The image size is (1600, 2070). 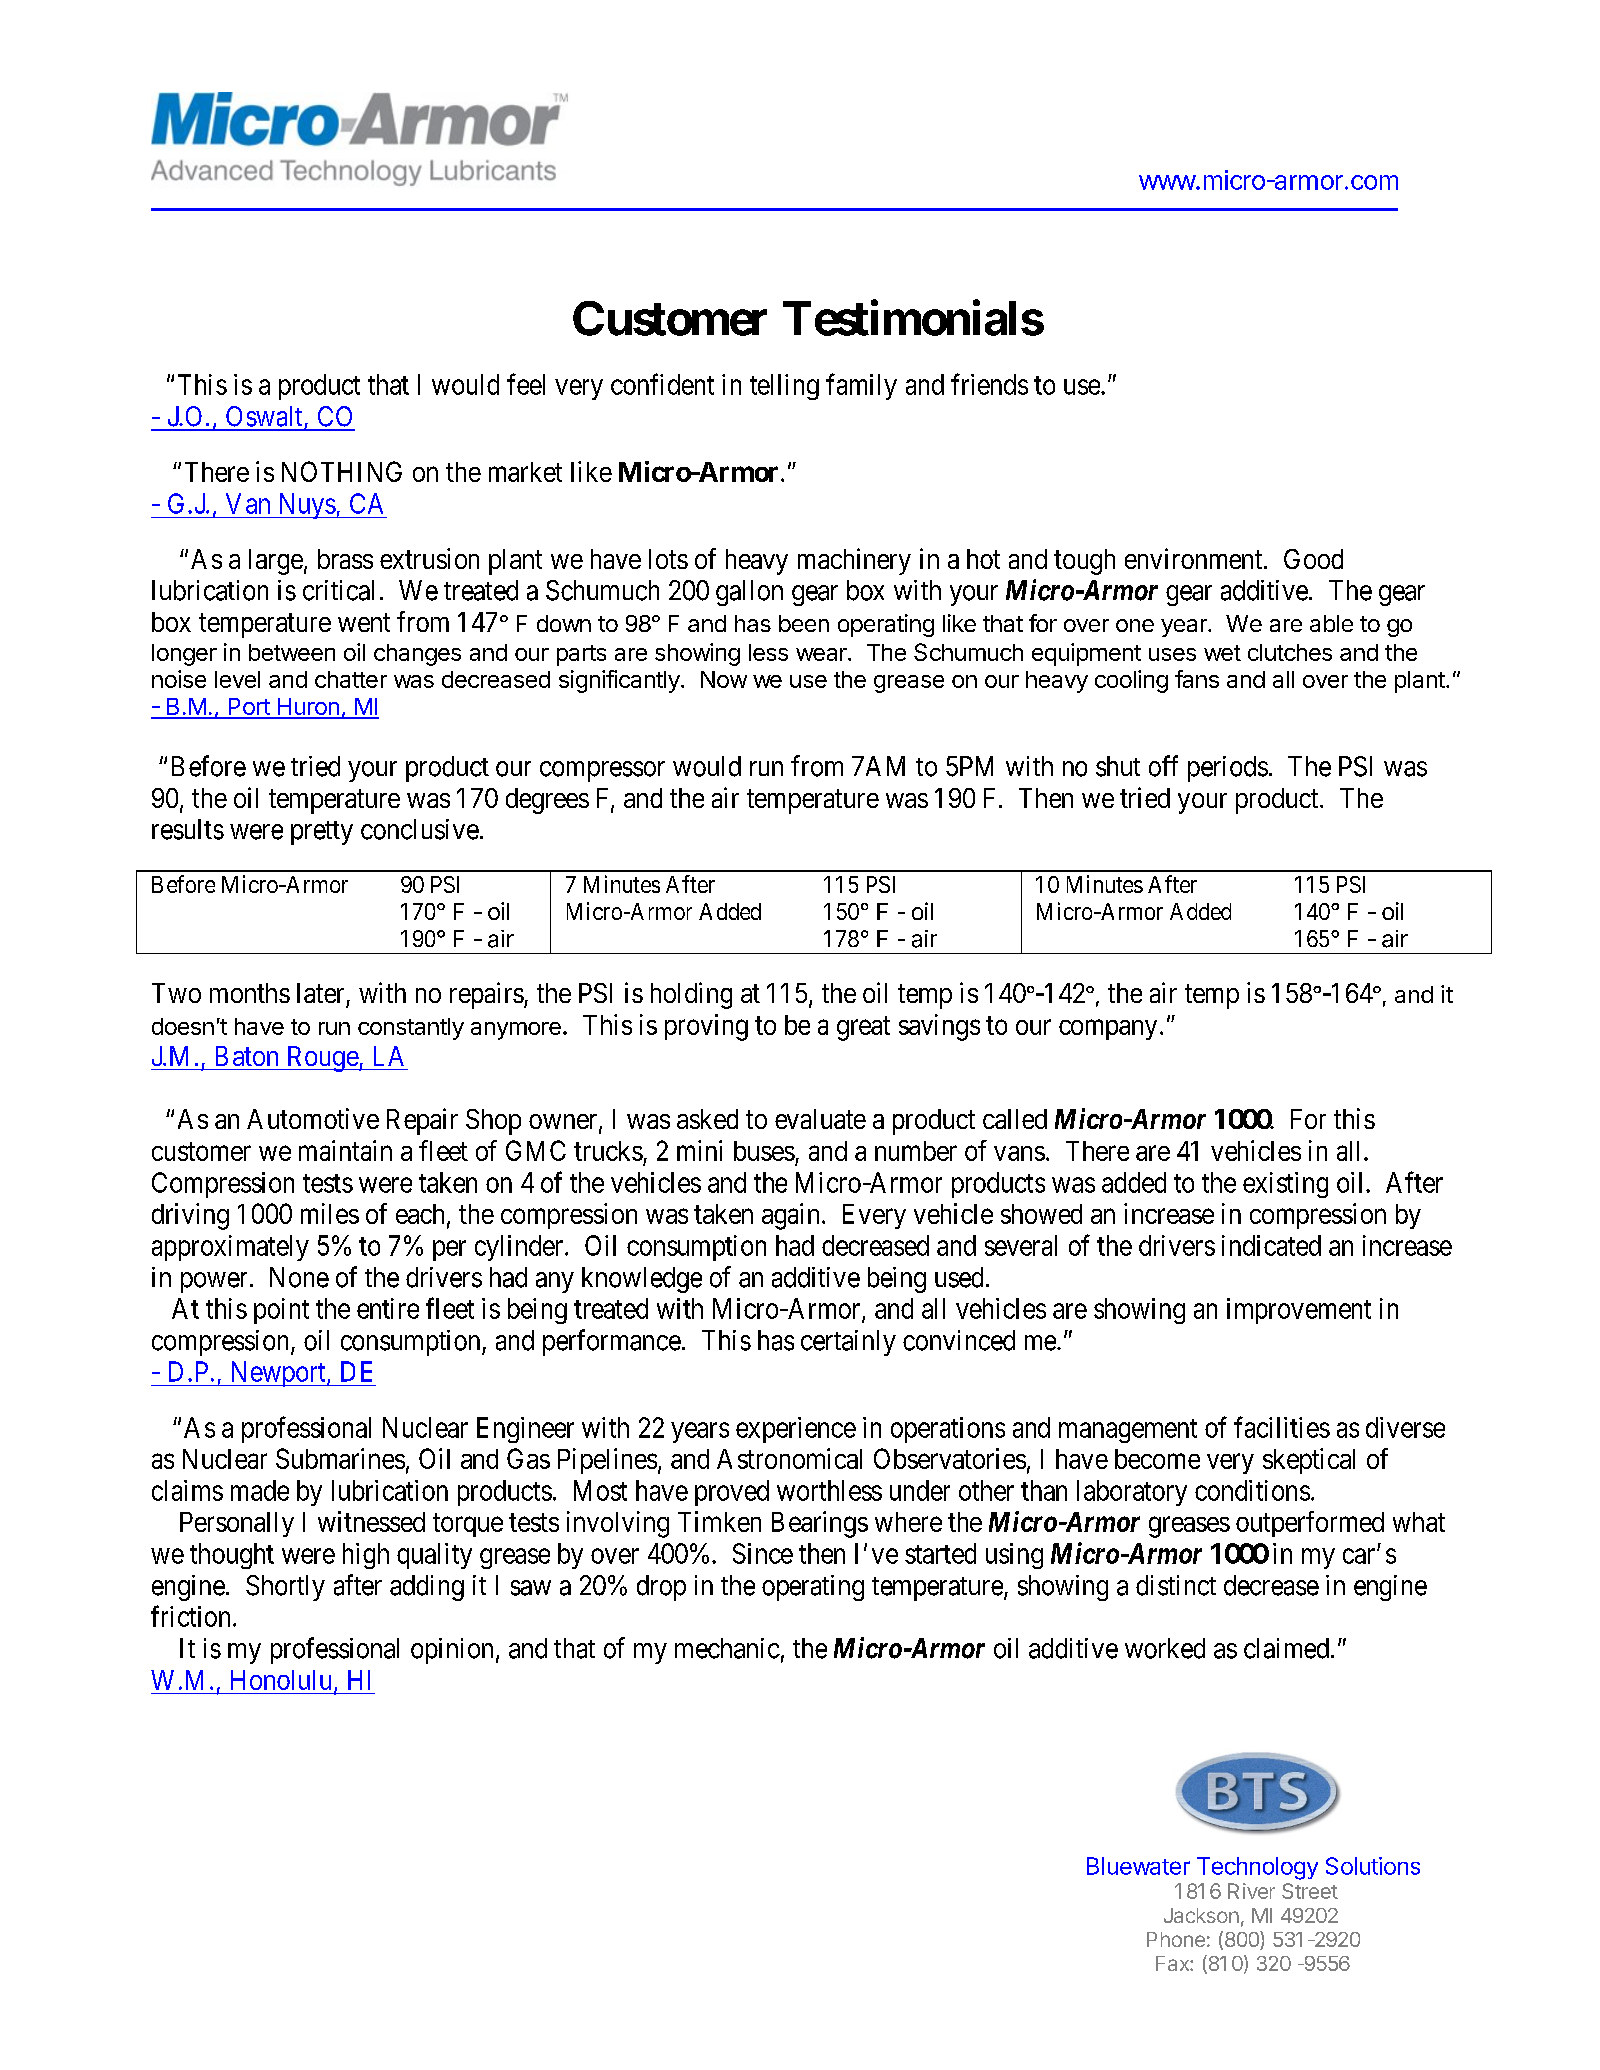 I want to click on Street, so click(x=1310, y=1891).
